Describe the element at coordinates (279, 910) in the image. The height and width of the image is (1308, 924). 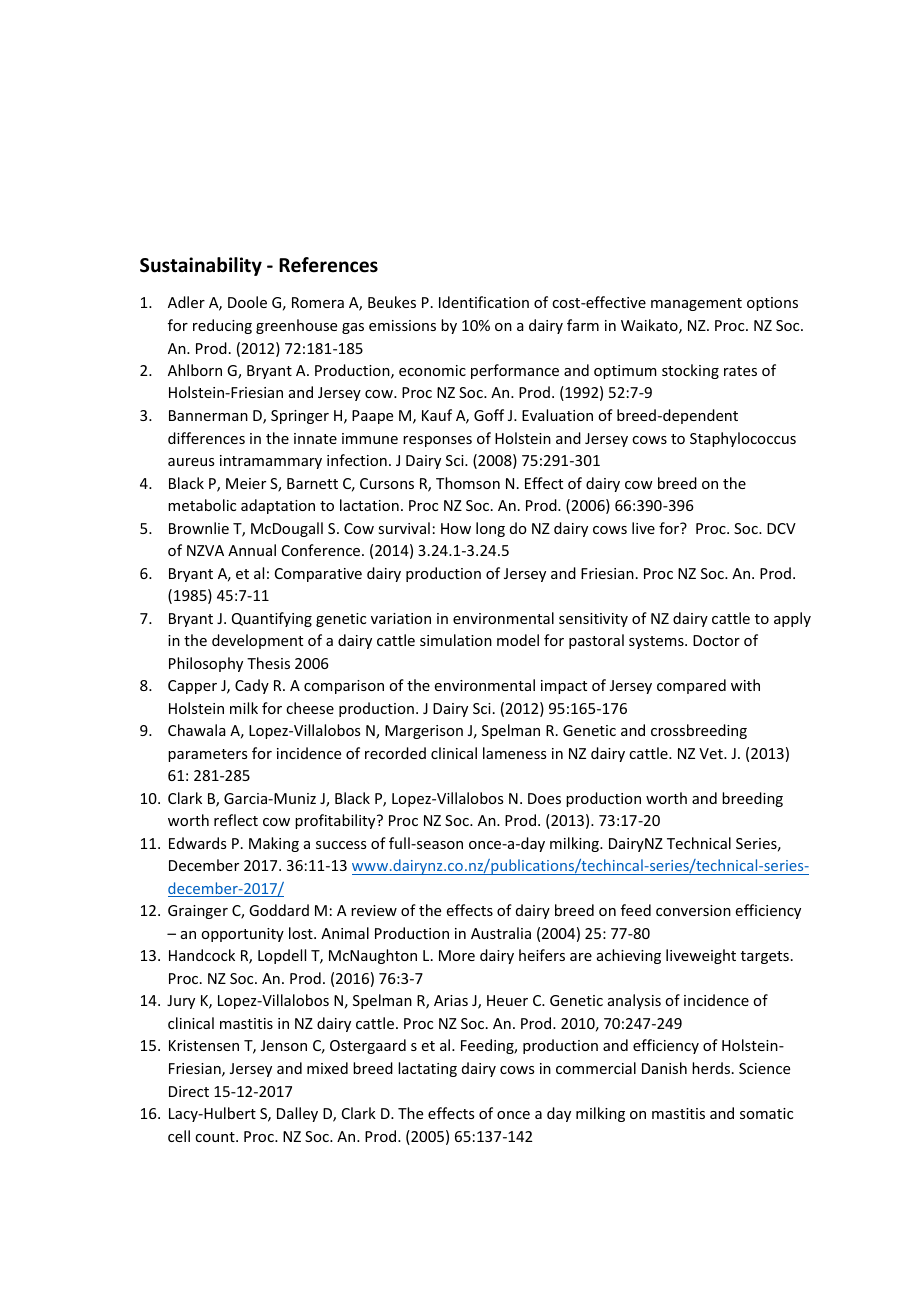
I see `Goddard` at that location.
